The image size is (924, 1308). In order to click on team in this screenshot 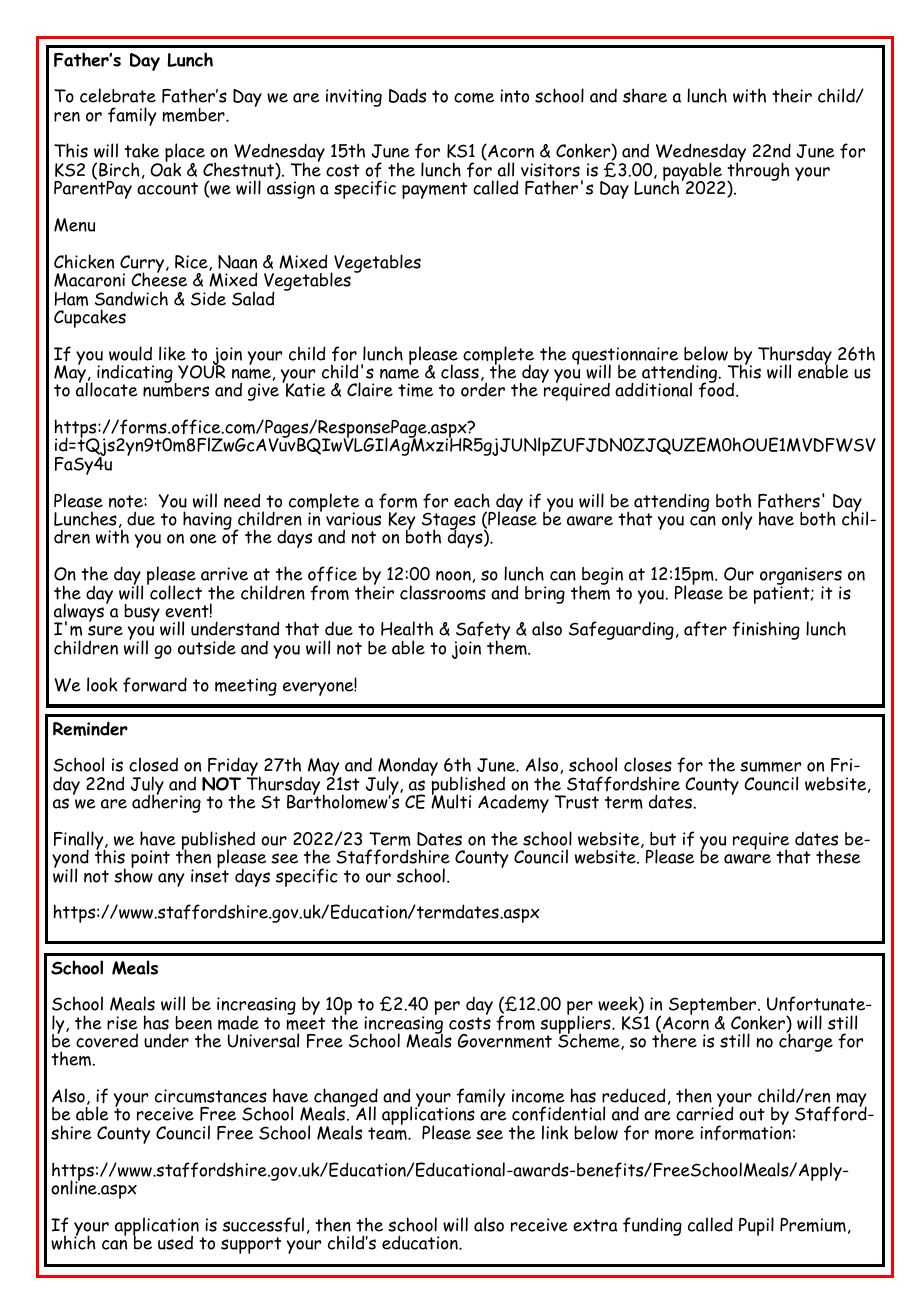, I will do `click(388, 1133)`.
